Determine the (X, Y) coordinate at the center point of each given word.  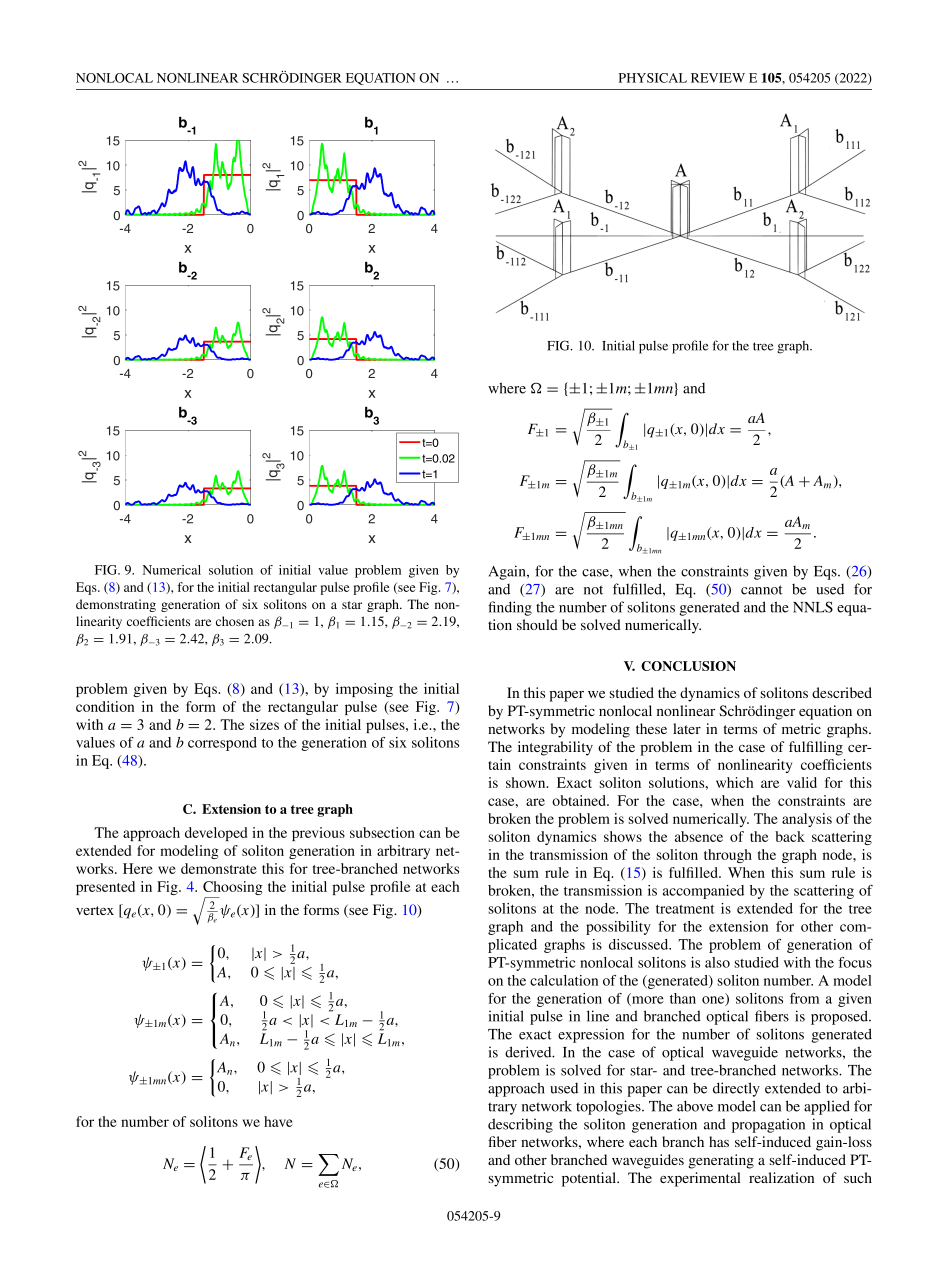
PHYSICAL (653, 78)
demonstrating (116, 605)
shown (527, 782)
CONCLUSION (688, 666)
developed (216, 834)
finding (510, 608)
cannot (762, 590)
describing (520, 1125)
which (734, 782)
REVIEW (718, 78)
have (278, 1121)
